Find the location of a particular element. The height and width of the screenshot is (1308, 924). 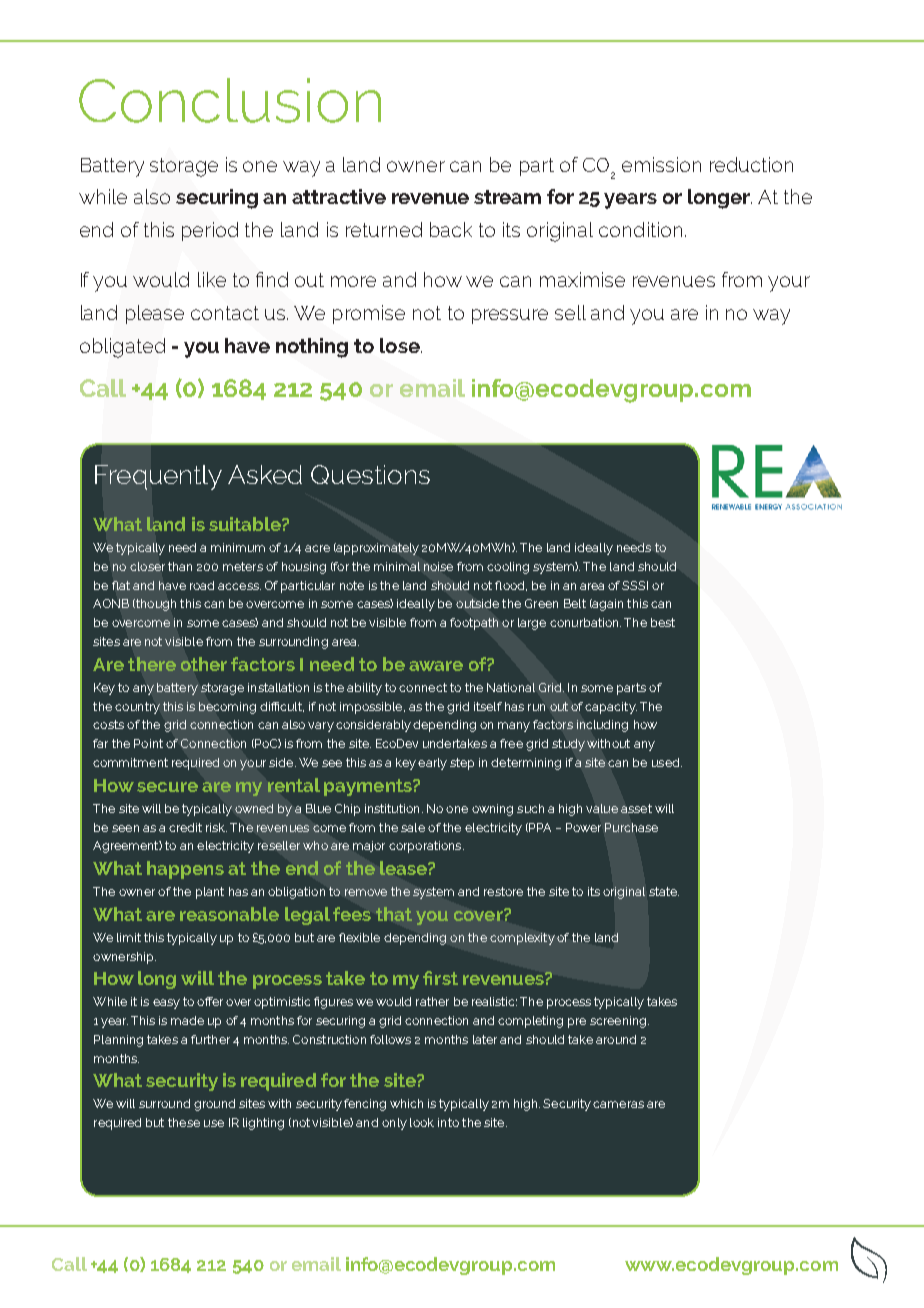

emission is located at coordinates (661, 164).
